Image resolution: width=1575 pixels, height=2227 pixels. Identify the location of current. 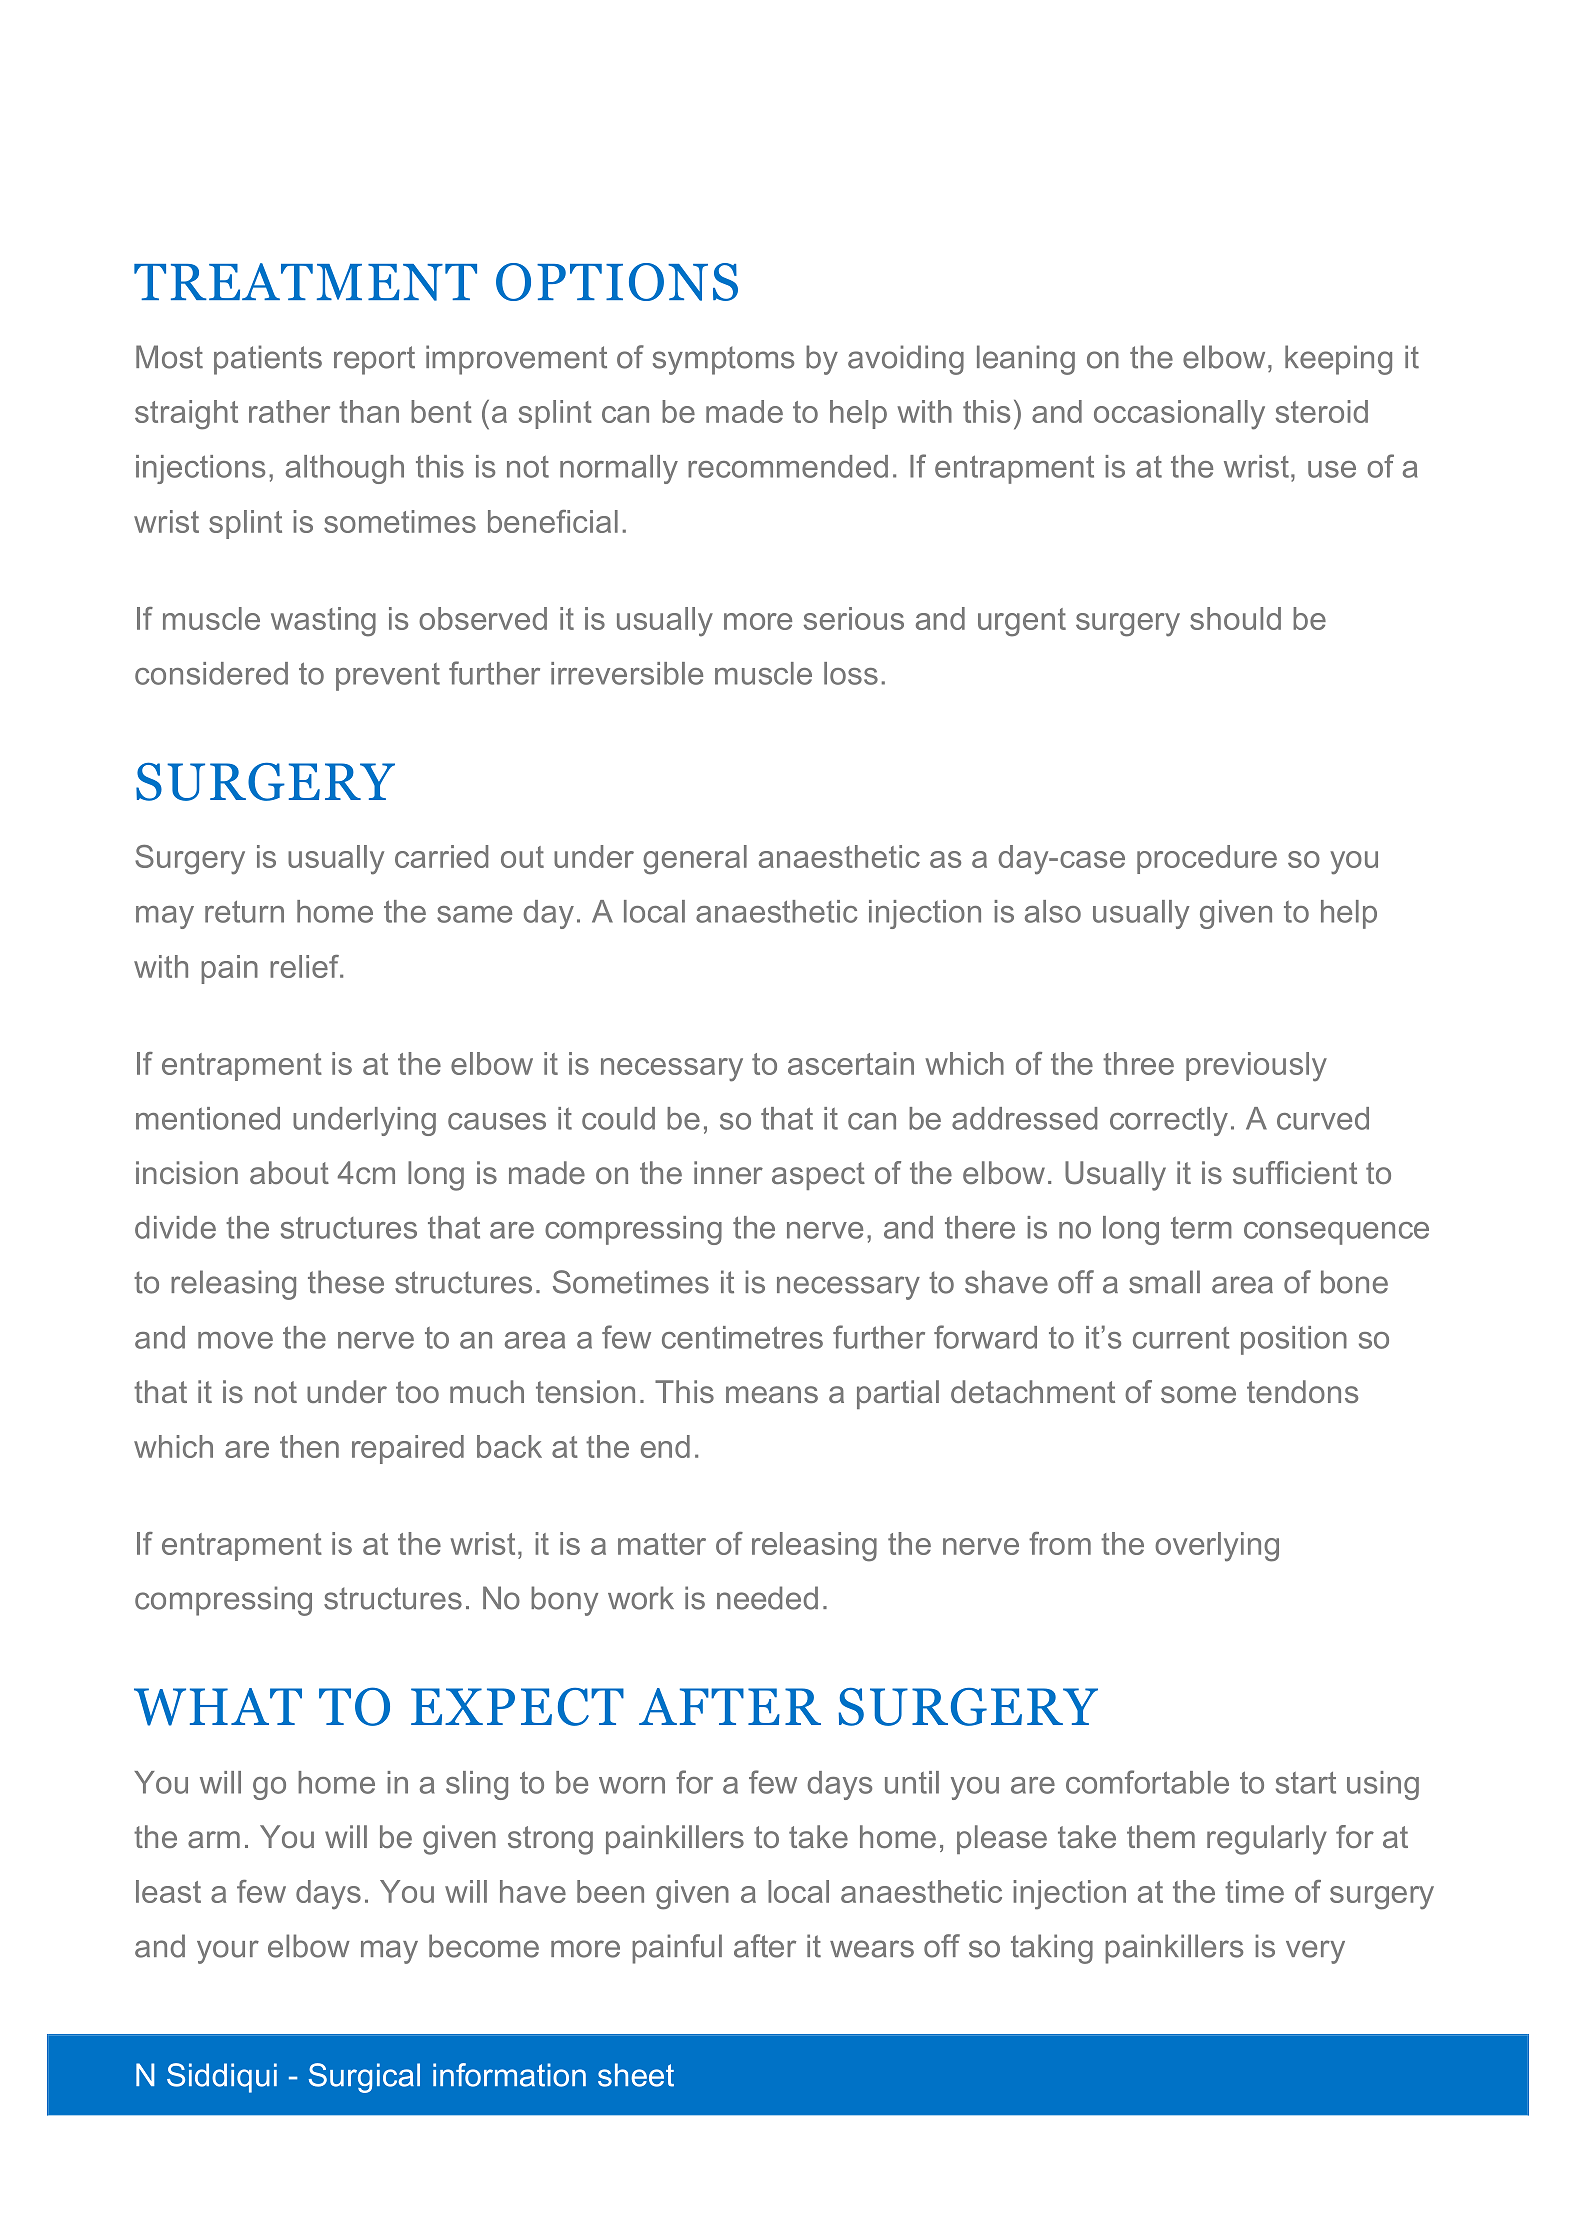
(1181, 1338).
